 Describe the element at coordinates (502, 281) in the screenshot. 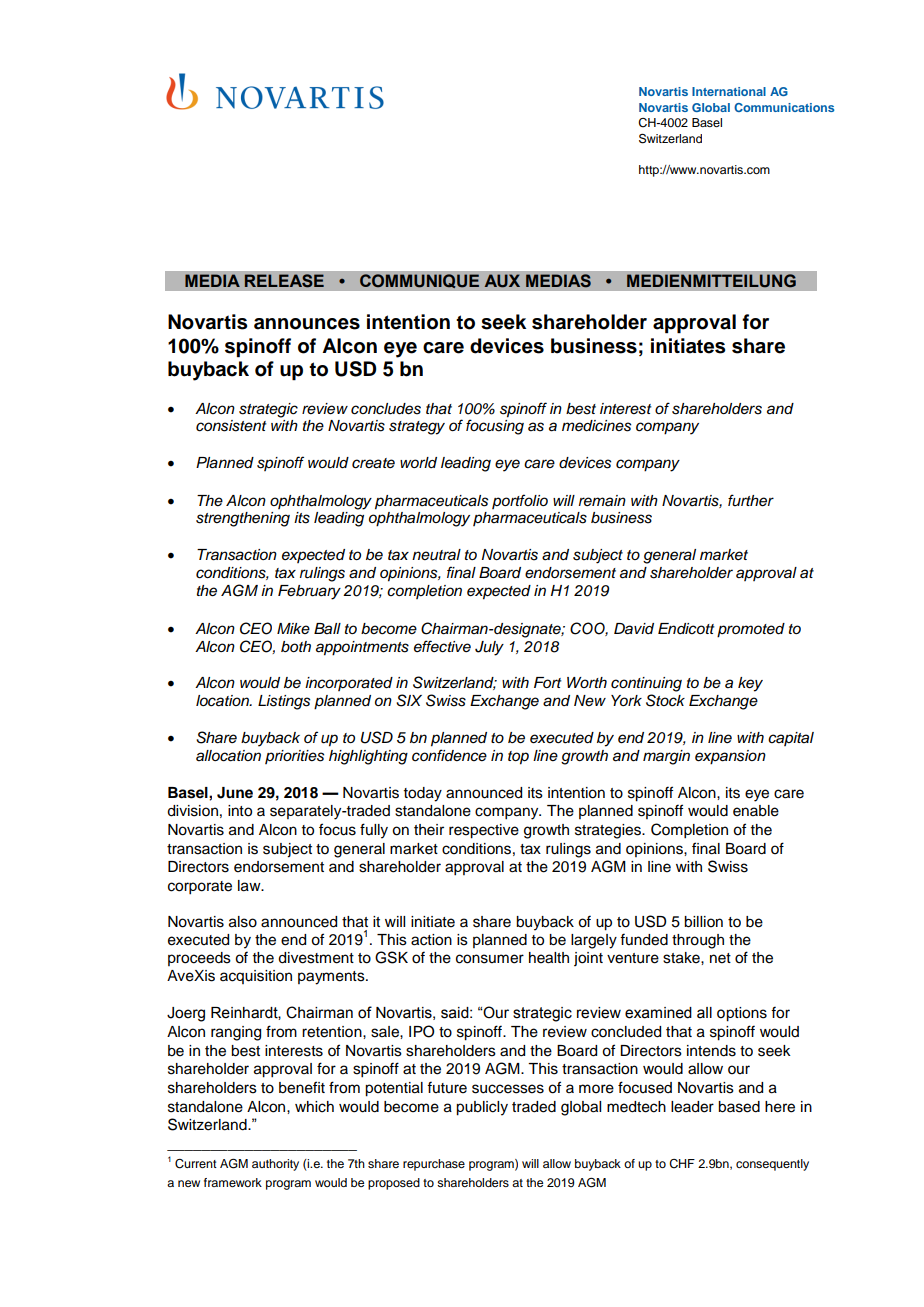

I see `AUX` at that location.
